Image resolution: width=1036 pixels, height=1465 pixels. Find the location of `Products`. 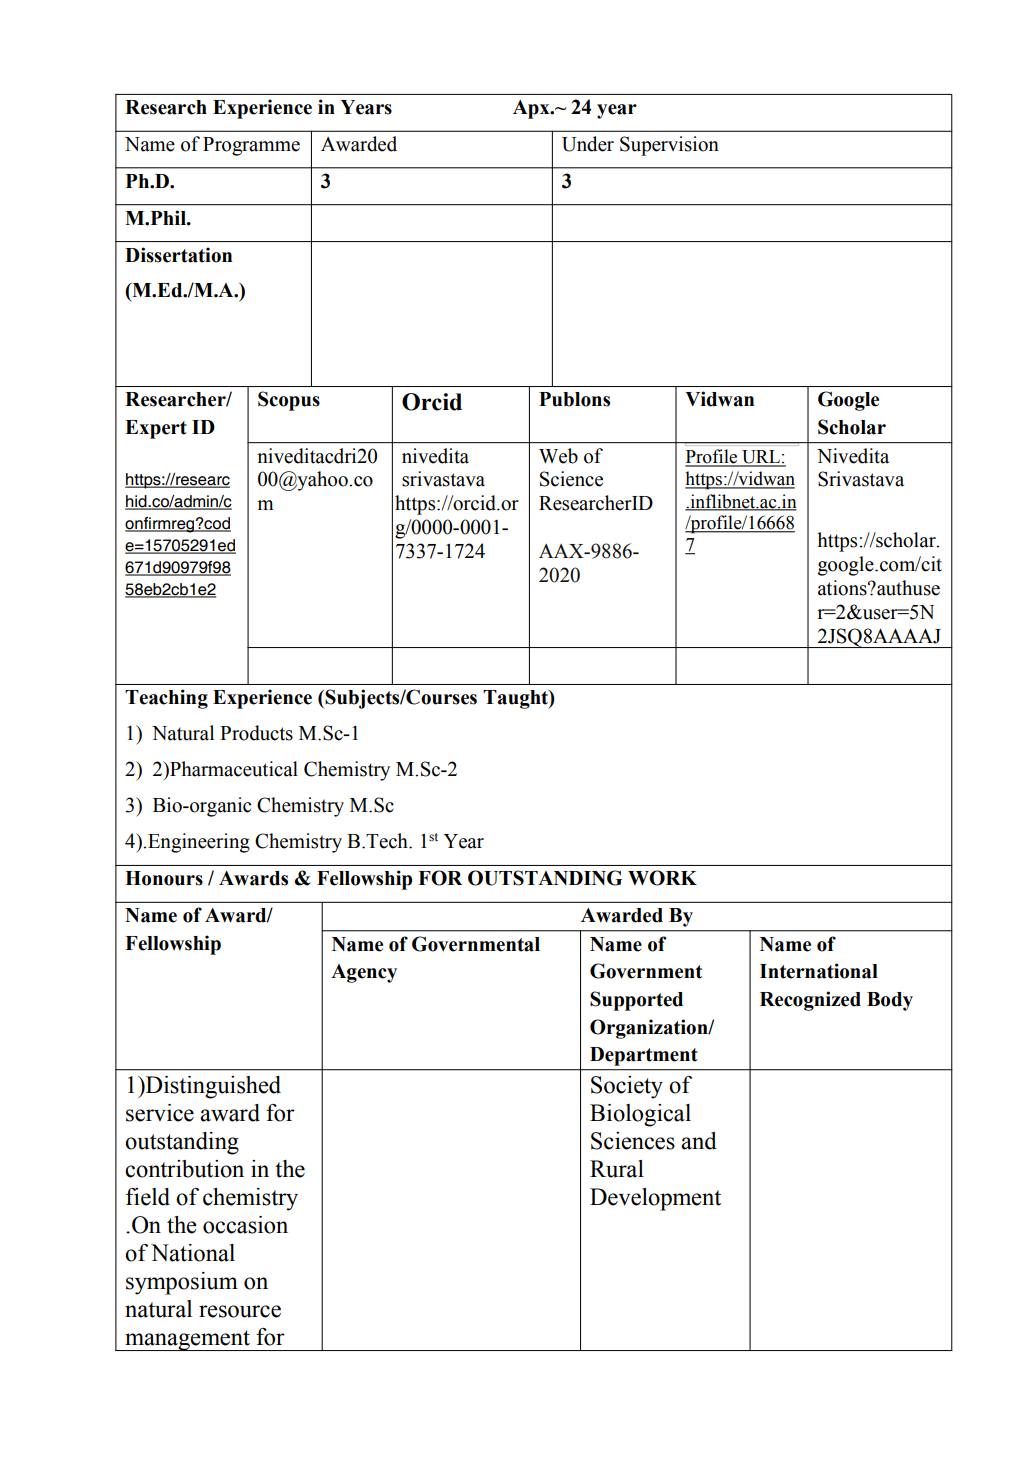

Products is located at coordinates (256, 733).
